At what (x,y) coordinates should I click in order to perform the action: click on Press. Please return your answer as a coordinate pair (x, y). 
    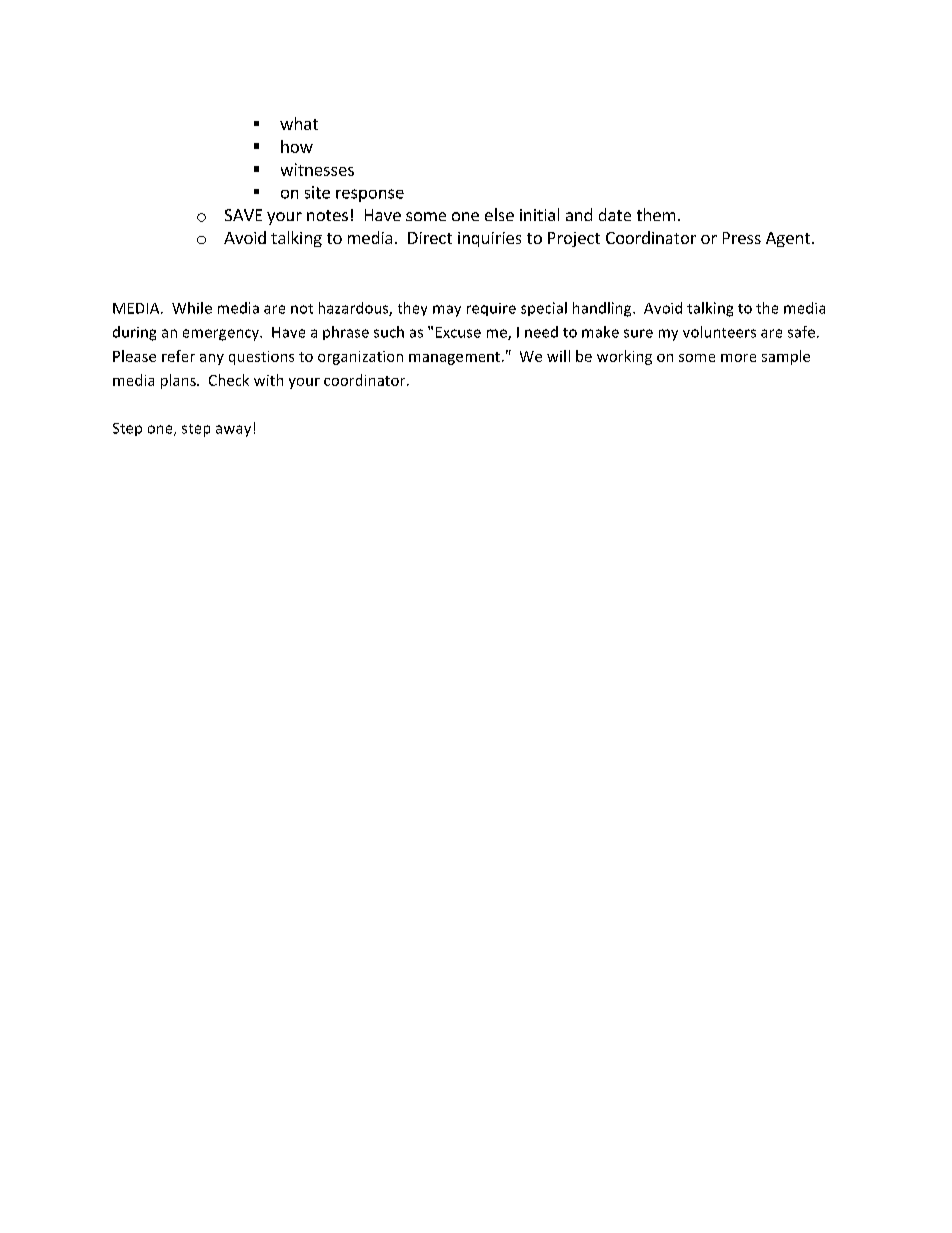
    Looking at the image, I should click on (742, 238).
